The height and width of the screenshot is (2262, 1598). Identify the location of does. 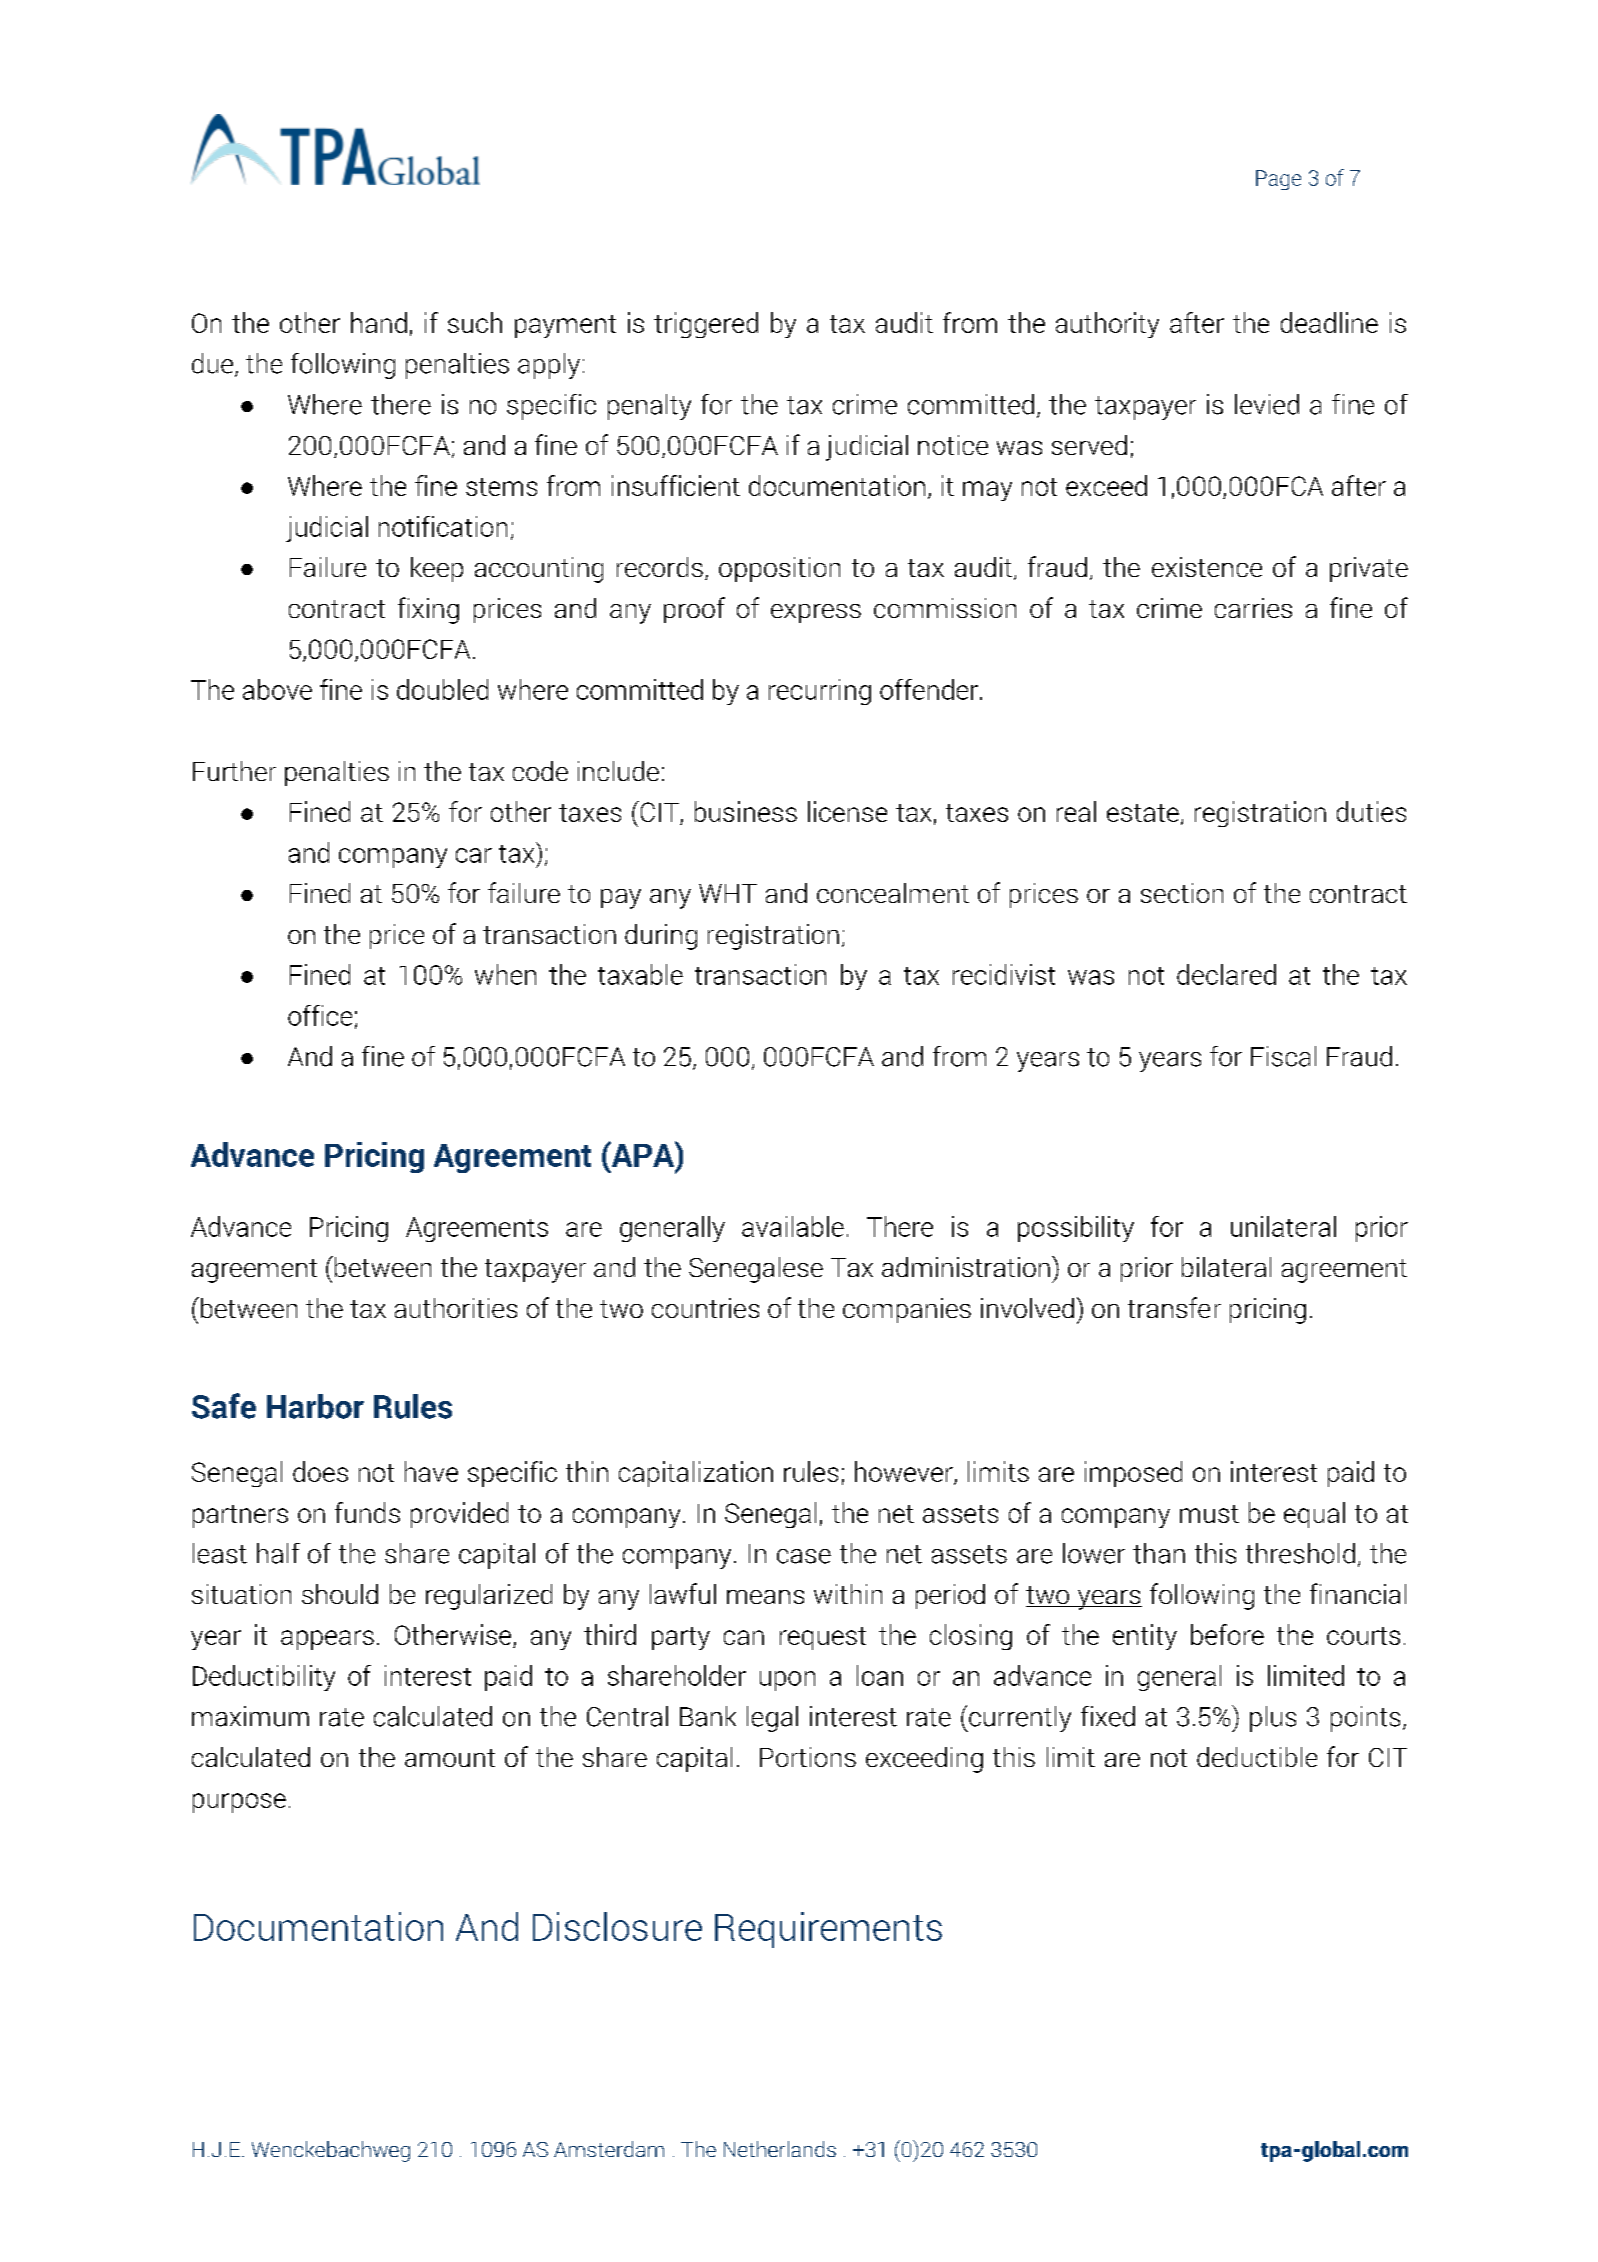
(320, 1471).
